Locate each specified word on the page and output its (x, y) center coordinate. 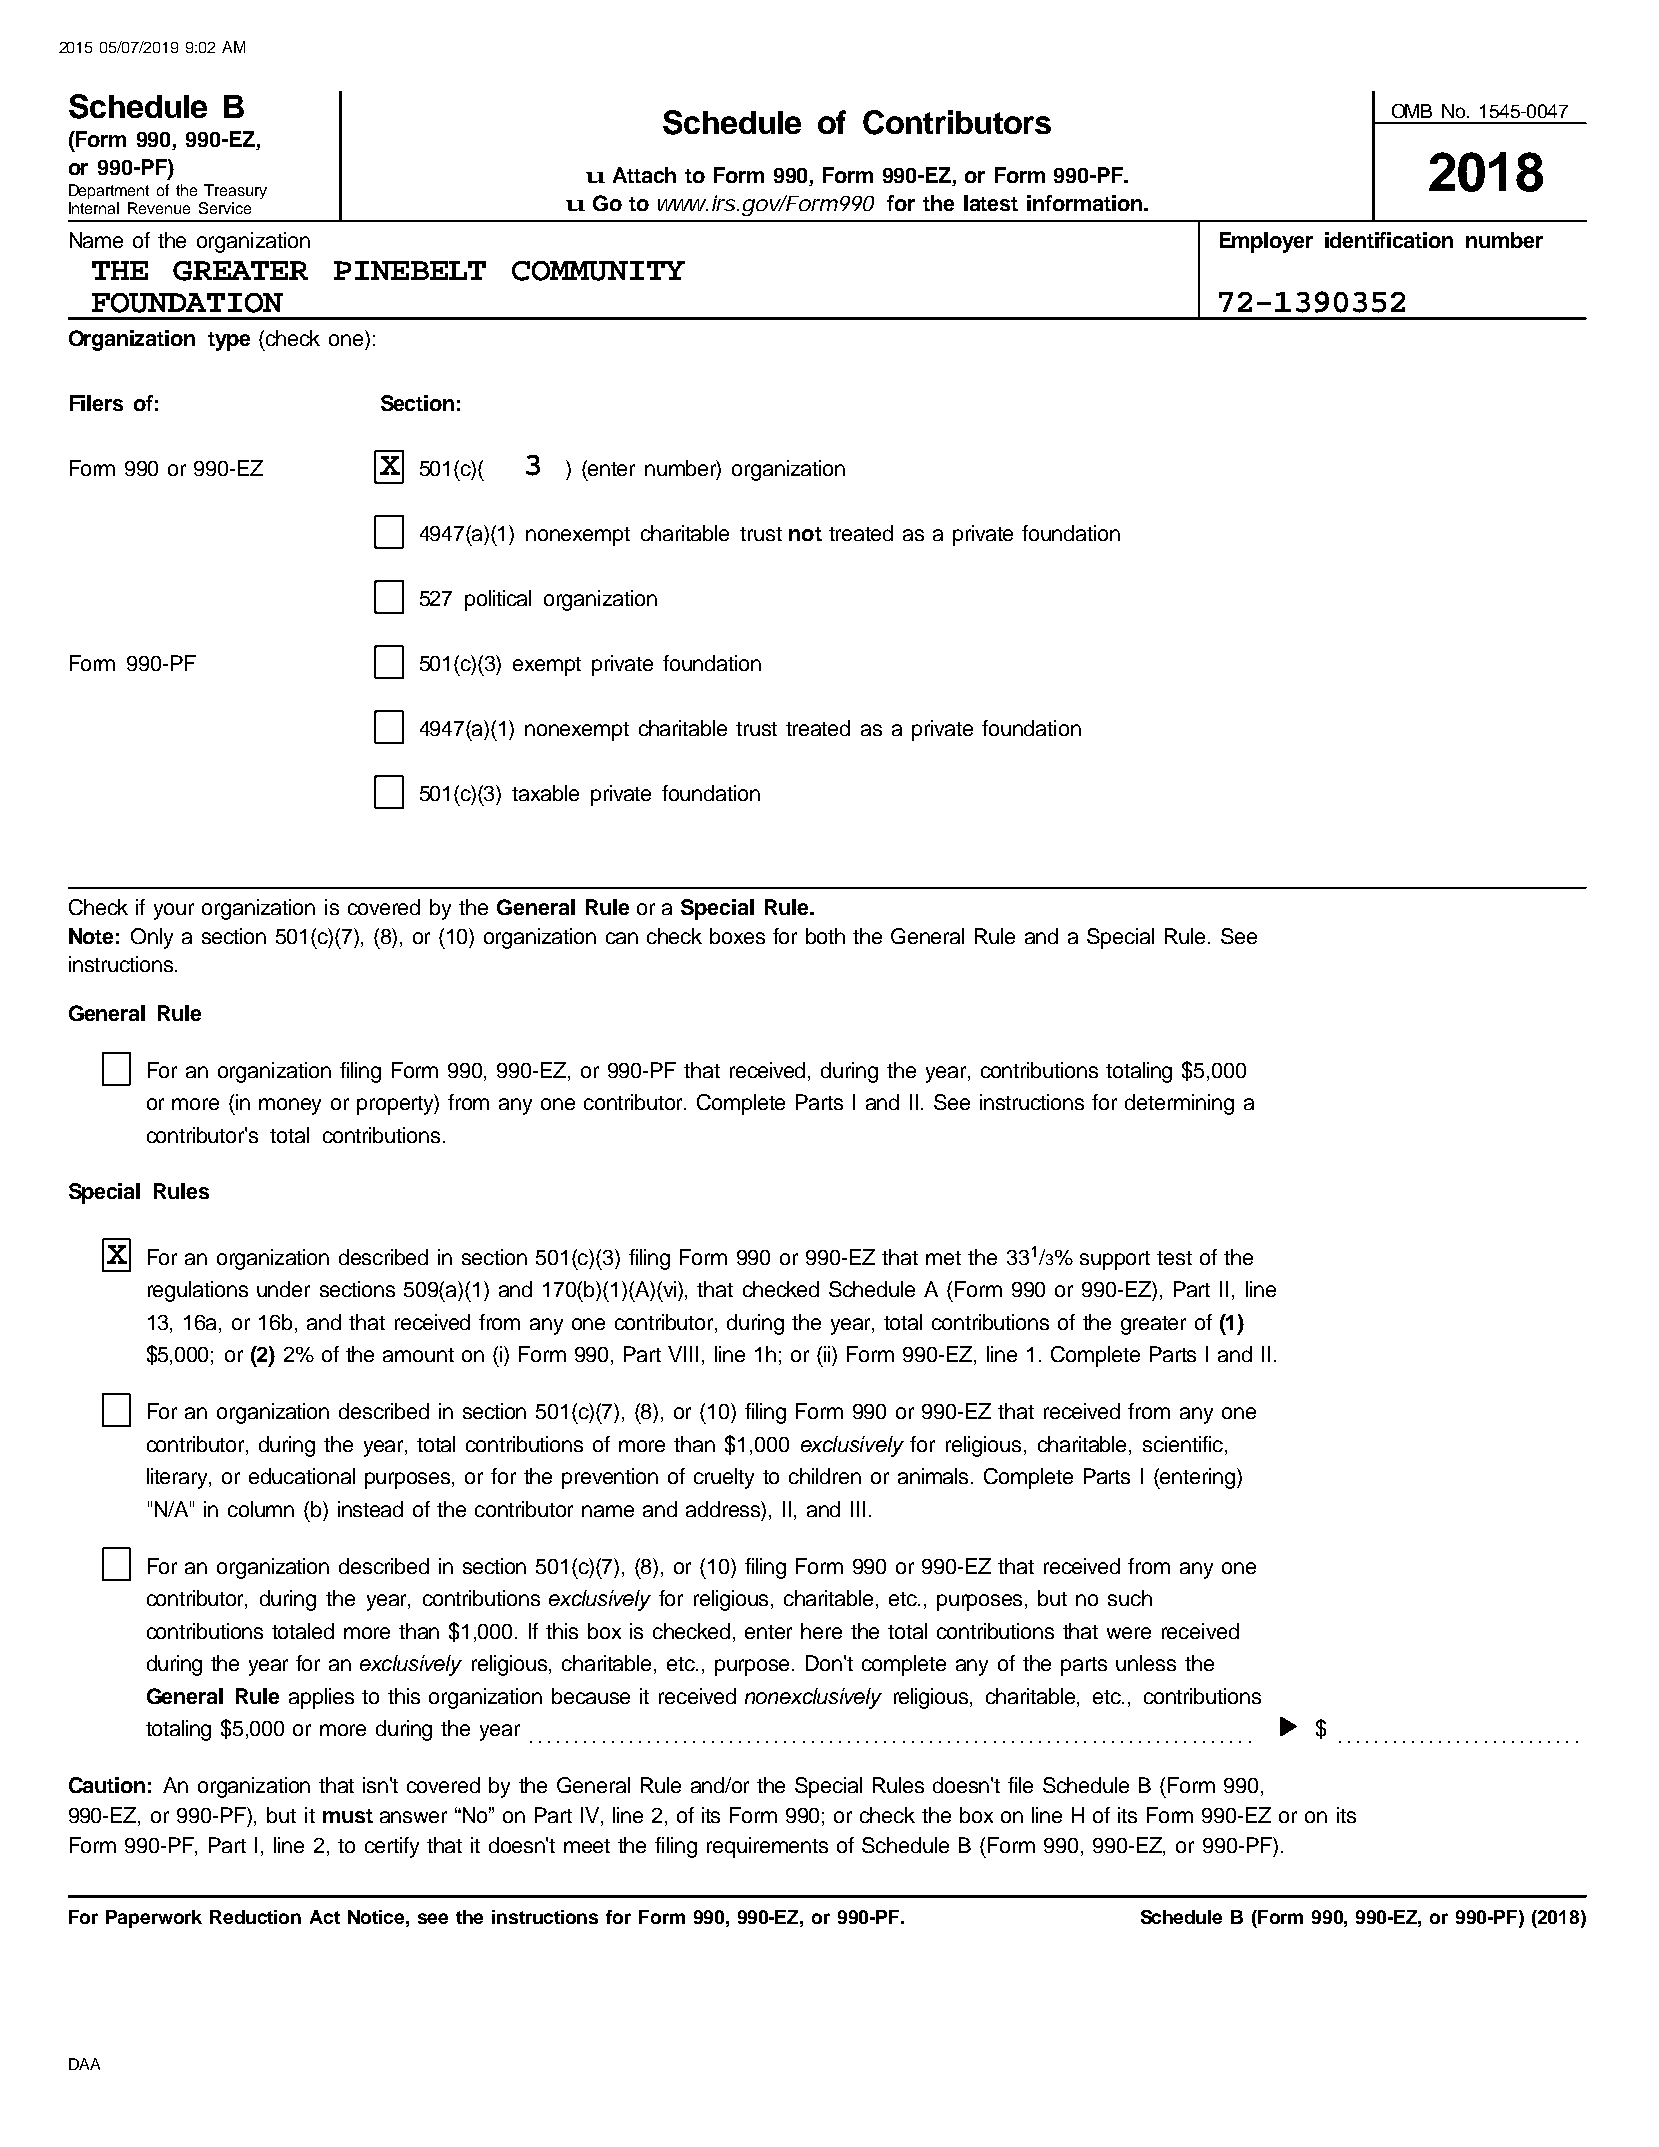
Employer (1266, 242)
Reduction (255, 1917)
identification (1389, 240)
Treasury (235, 191)
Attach (644, 175)
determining (1179, 1104)
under (283, 1289)
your (174, 911)
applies (321, 1698)
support (1115, 1260)
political (498, 600)
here (821, 1631)
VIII (683, 1354)
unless (1146, 1663)
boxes (737, 936)
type (229, 341)
